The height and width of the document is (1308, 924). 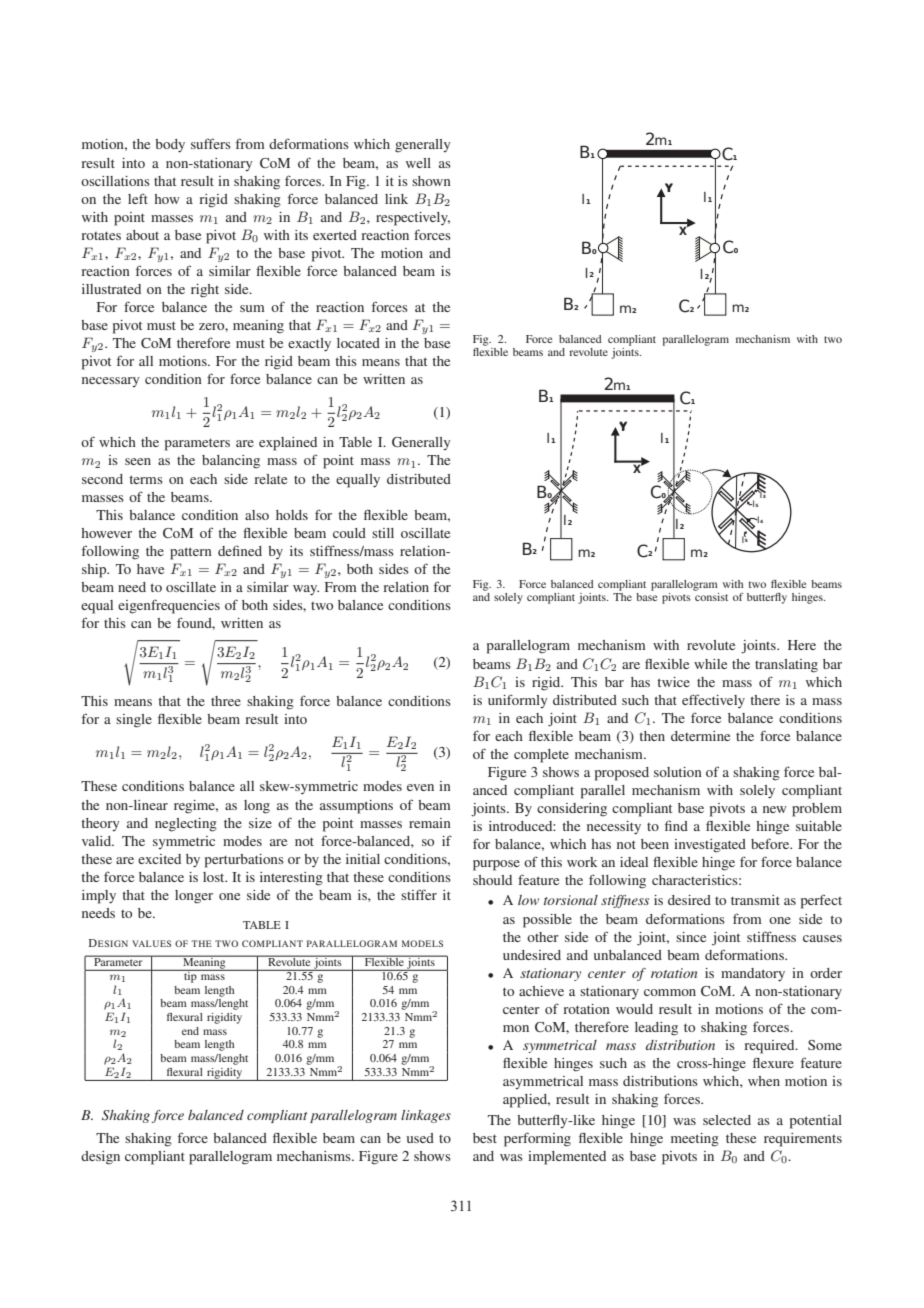 I want to click on well, so click(x=418, y=163).
